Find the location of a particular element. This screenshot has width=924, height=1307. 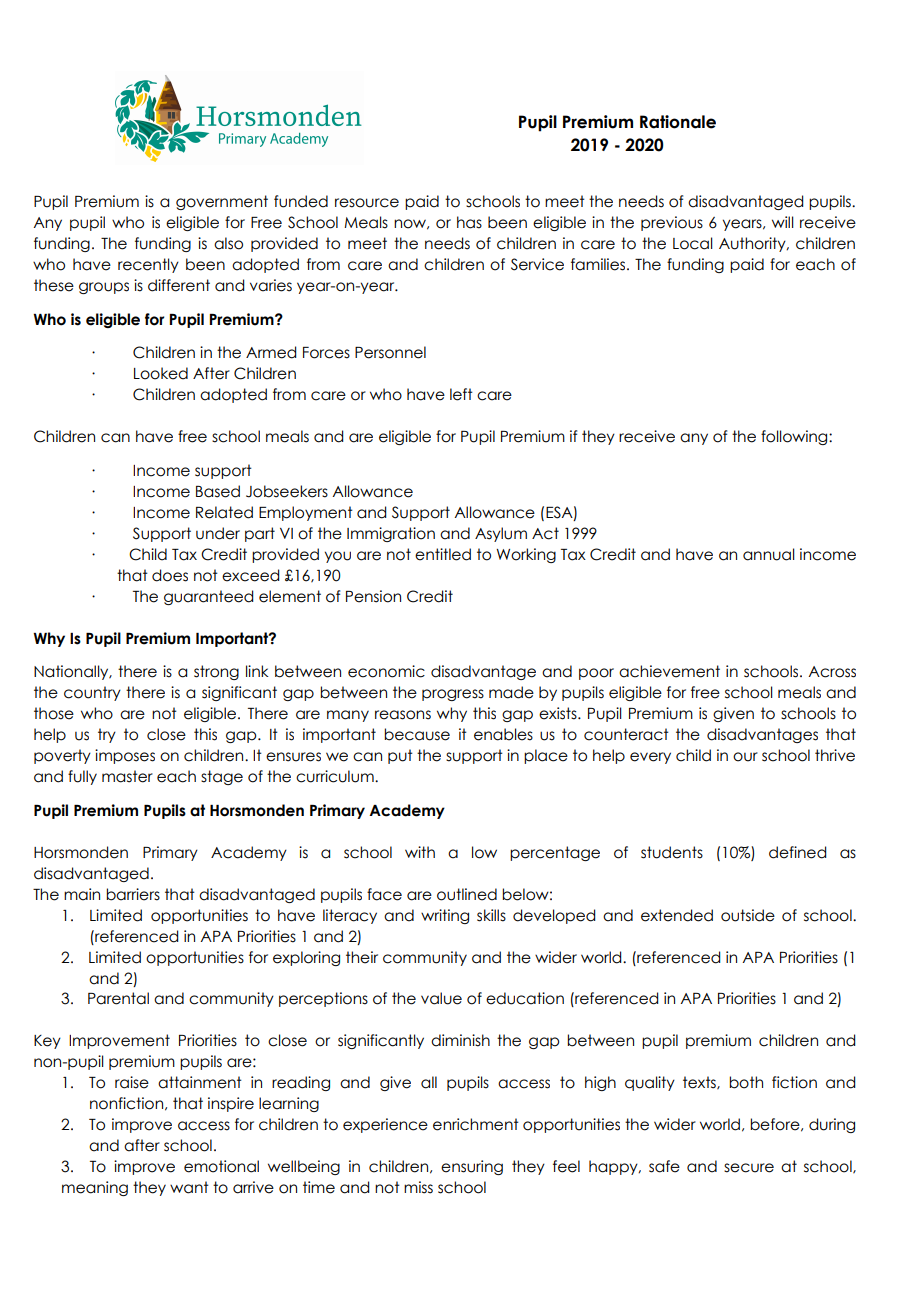

Rationale is located at coordinates (678, 122).
